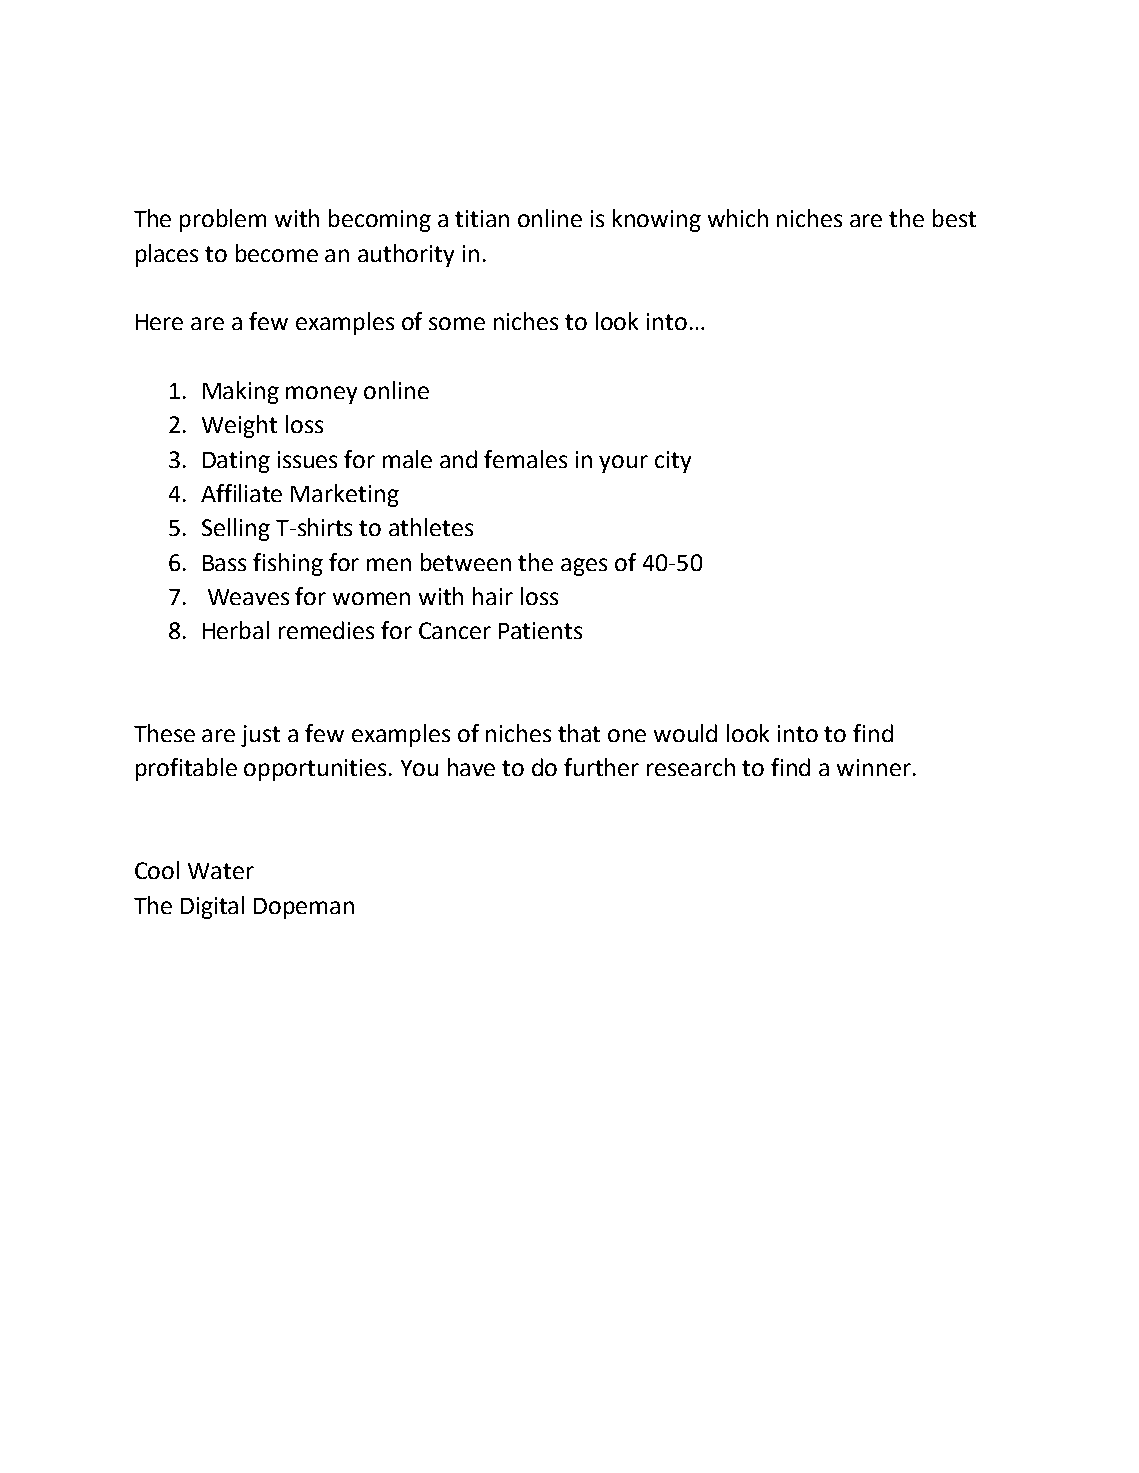  Describe the element at coordinates (277, 253) in the screenshot. I see `become` at that location.
